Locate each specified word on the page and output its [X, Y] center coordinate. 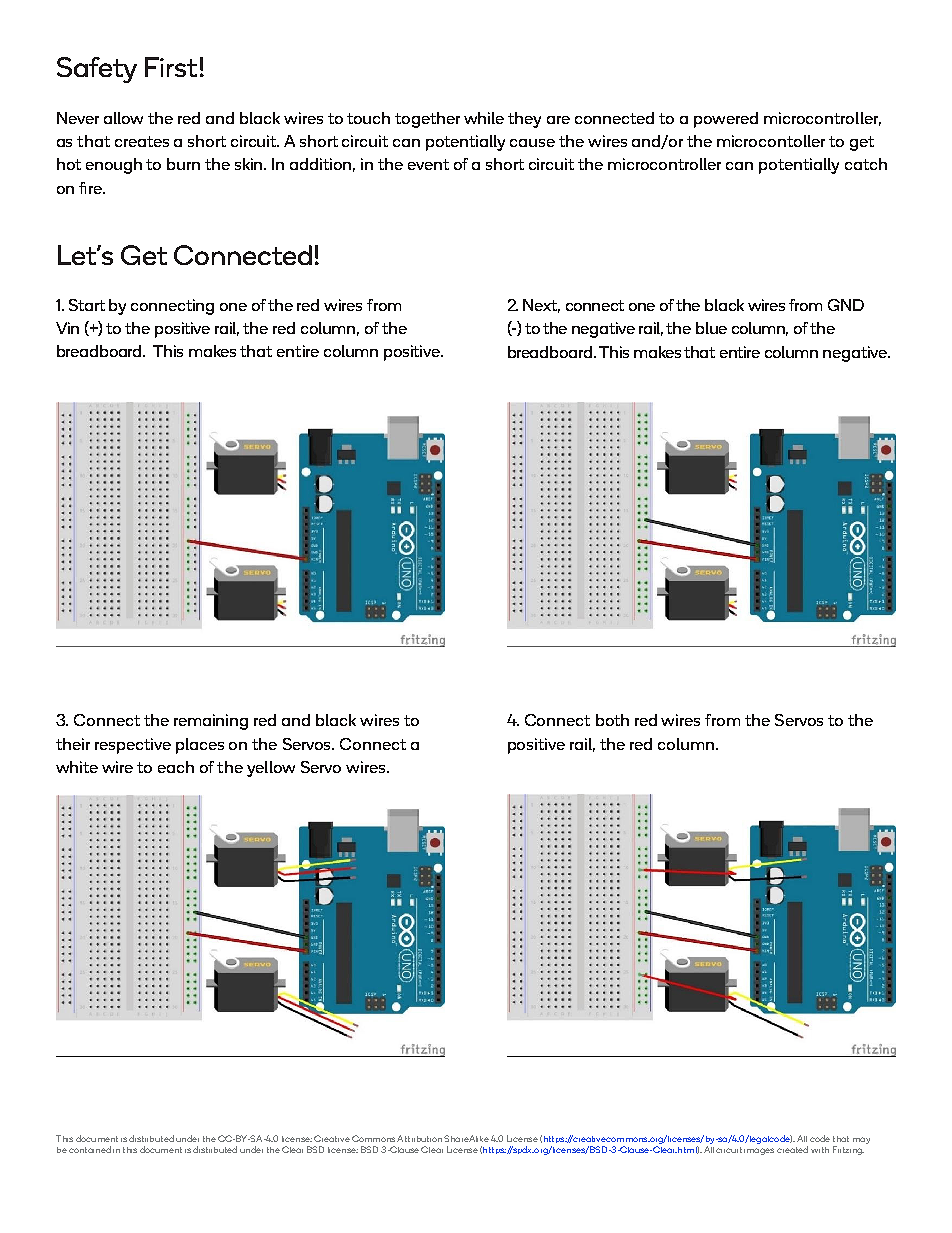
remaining [211, 722]
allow [123, 118]
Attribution [419, 1138]
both [612, 720]
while [484, 118]
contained [90, 1149]
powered [726, 120]
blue [711, 328]
